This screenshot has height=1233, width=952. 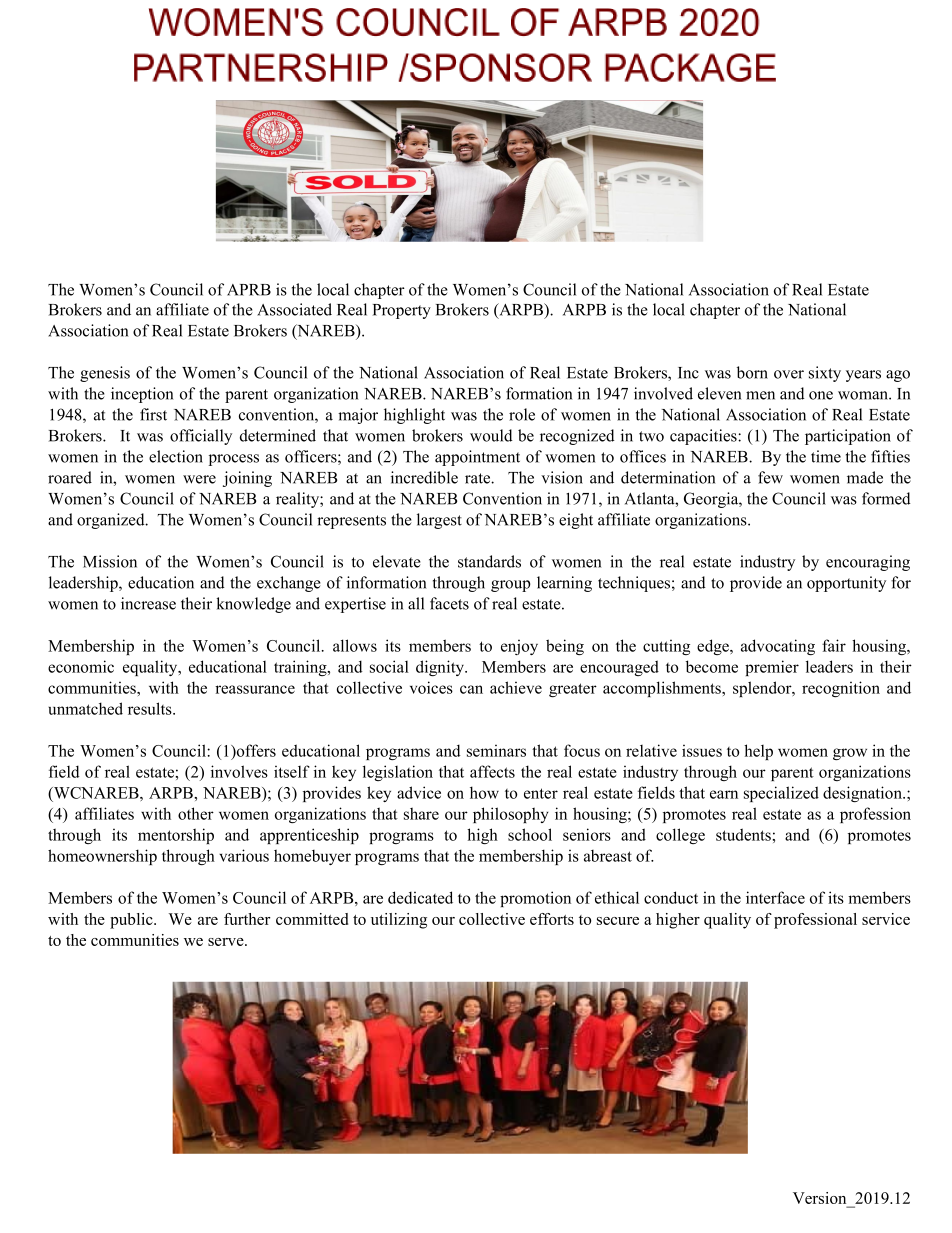 What do you see at coordinates (778, 647) in the screenshot?
I see `advocating` at bounding box center [778, 647].
